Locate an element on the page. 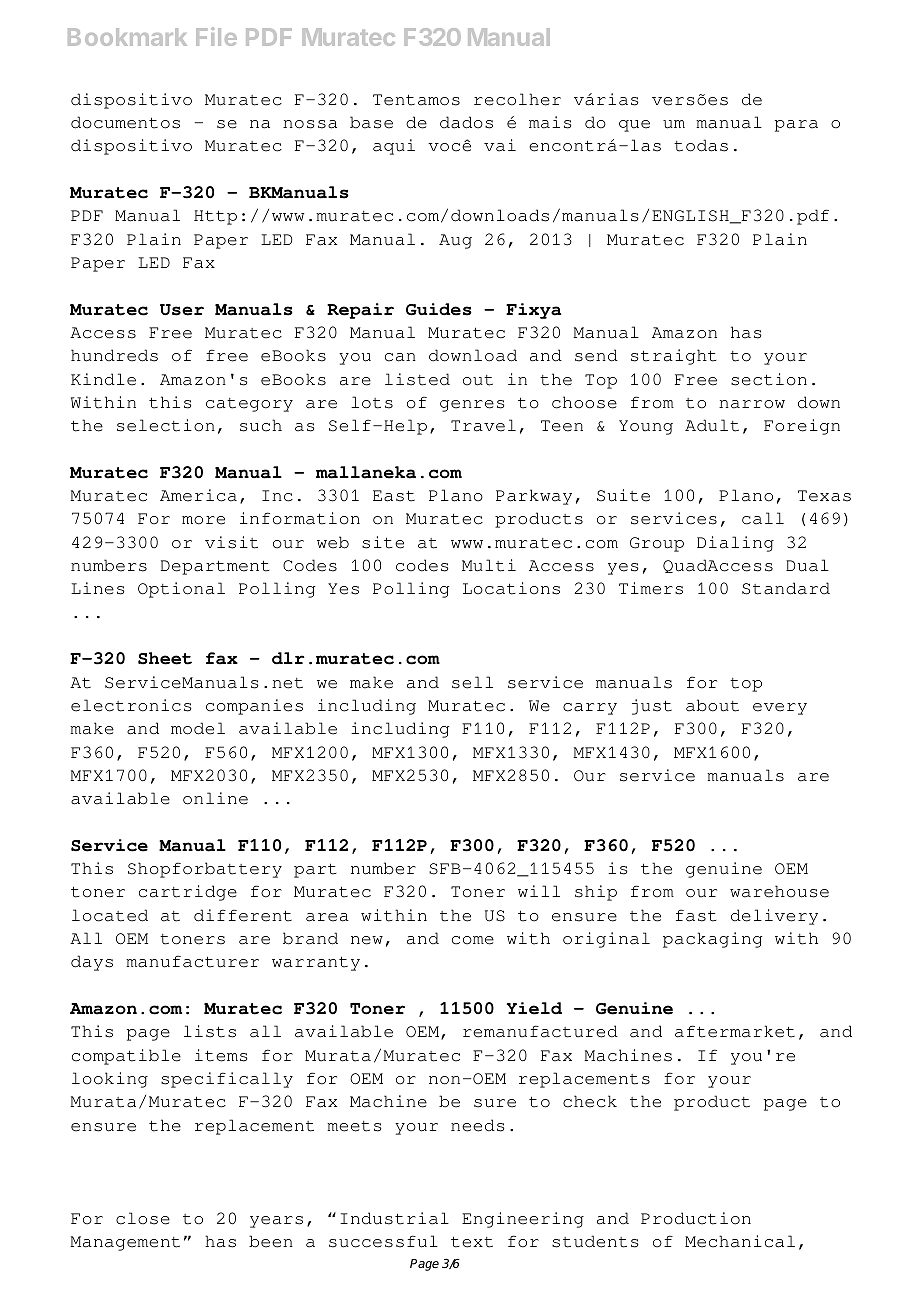 This image has width=924, height=1308. manufacturer is located at coordinates (192, 961).
